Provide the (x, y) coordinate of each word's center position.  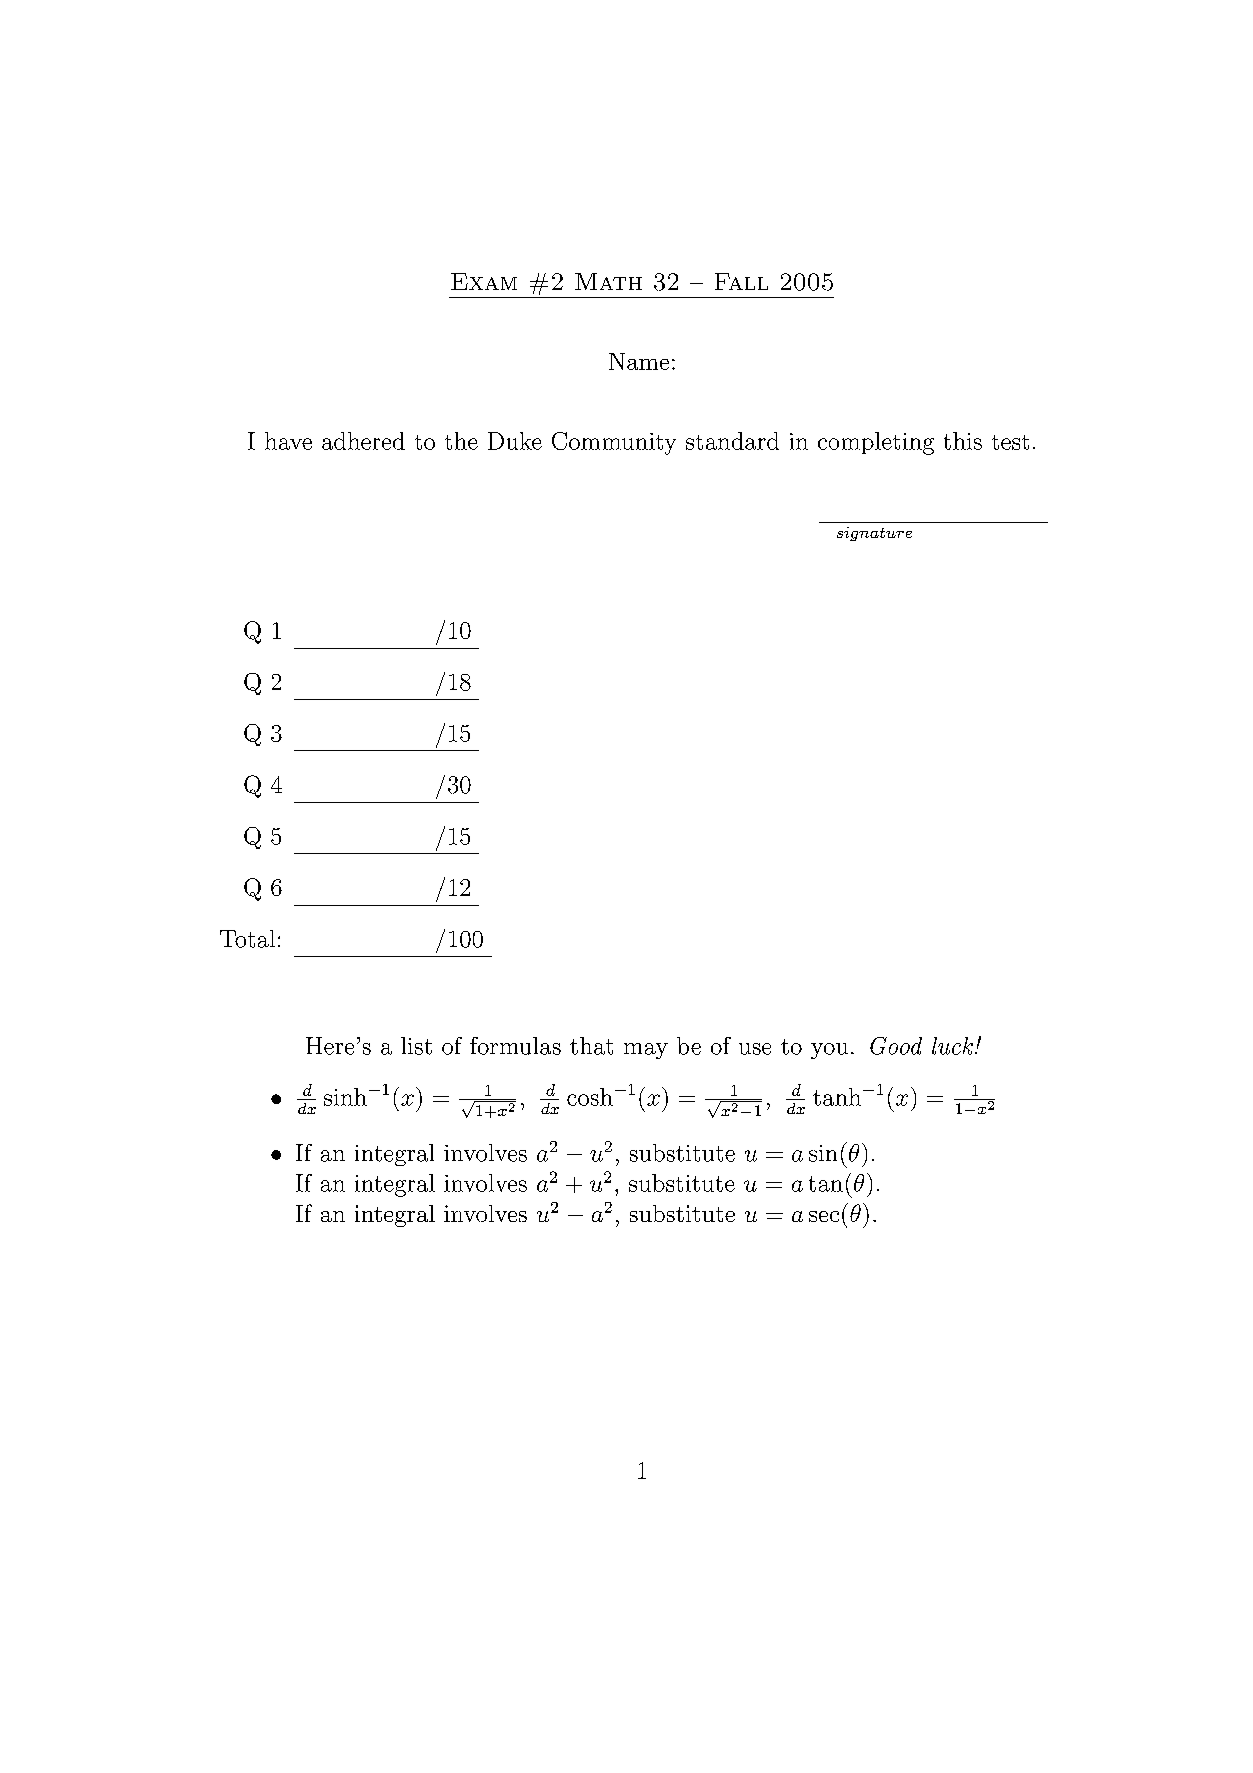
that (591, 1046)
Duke (515, 441)
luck (954, 1046)
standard (732, 441)
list (416, 1046)
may (646, 1051)
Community (614, 443)
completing (876, 443)
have (288, 441)
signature (874, 534)
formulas (515, 1046)
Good (896, 1046)
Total (247, 939)
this (963, 441)
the (461, 441)
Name (639, 361)
